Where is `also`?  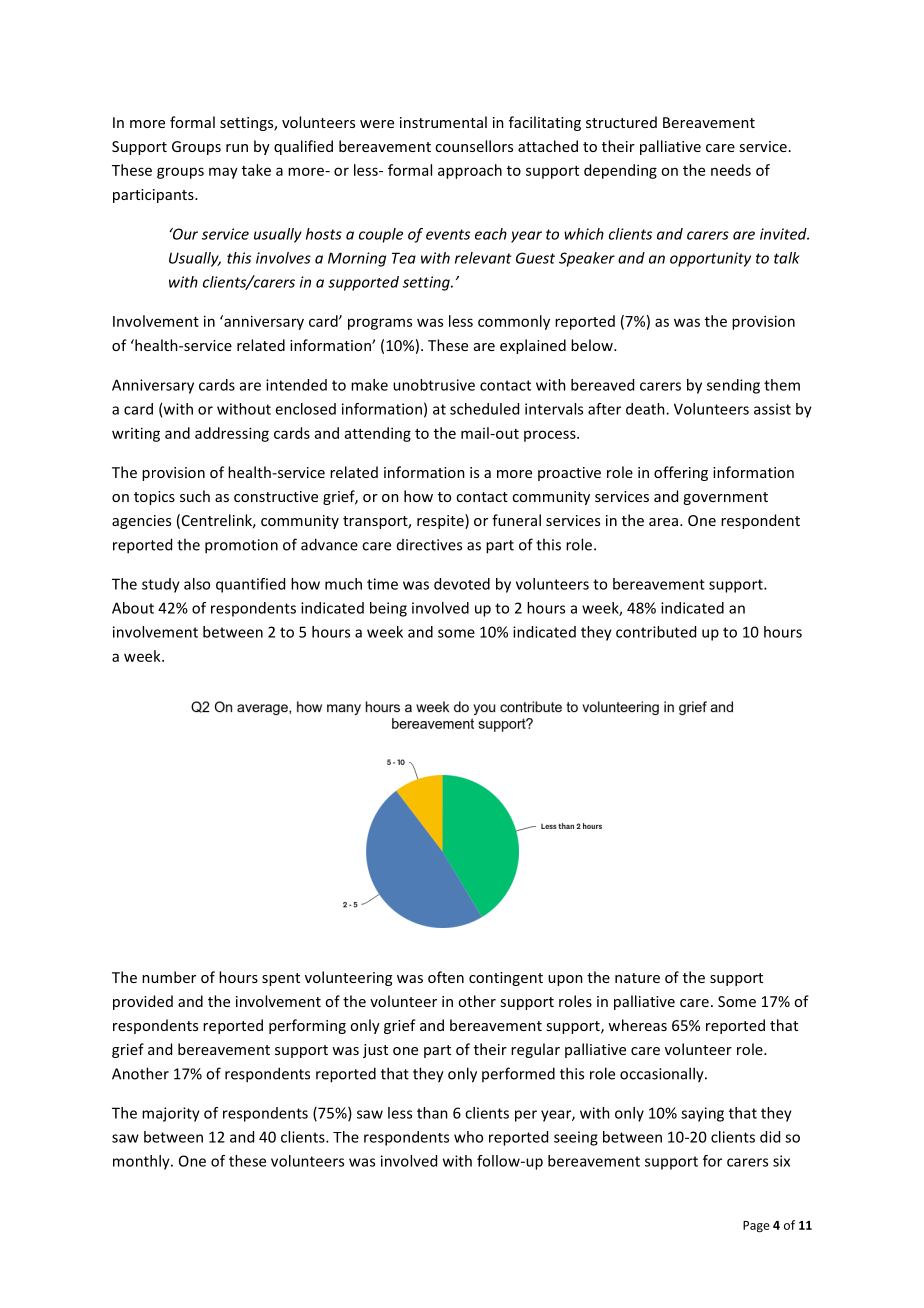
also is located at coordinates (197, 584).
